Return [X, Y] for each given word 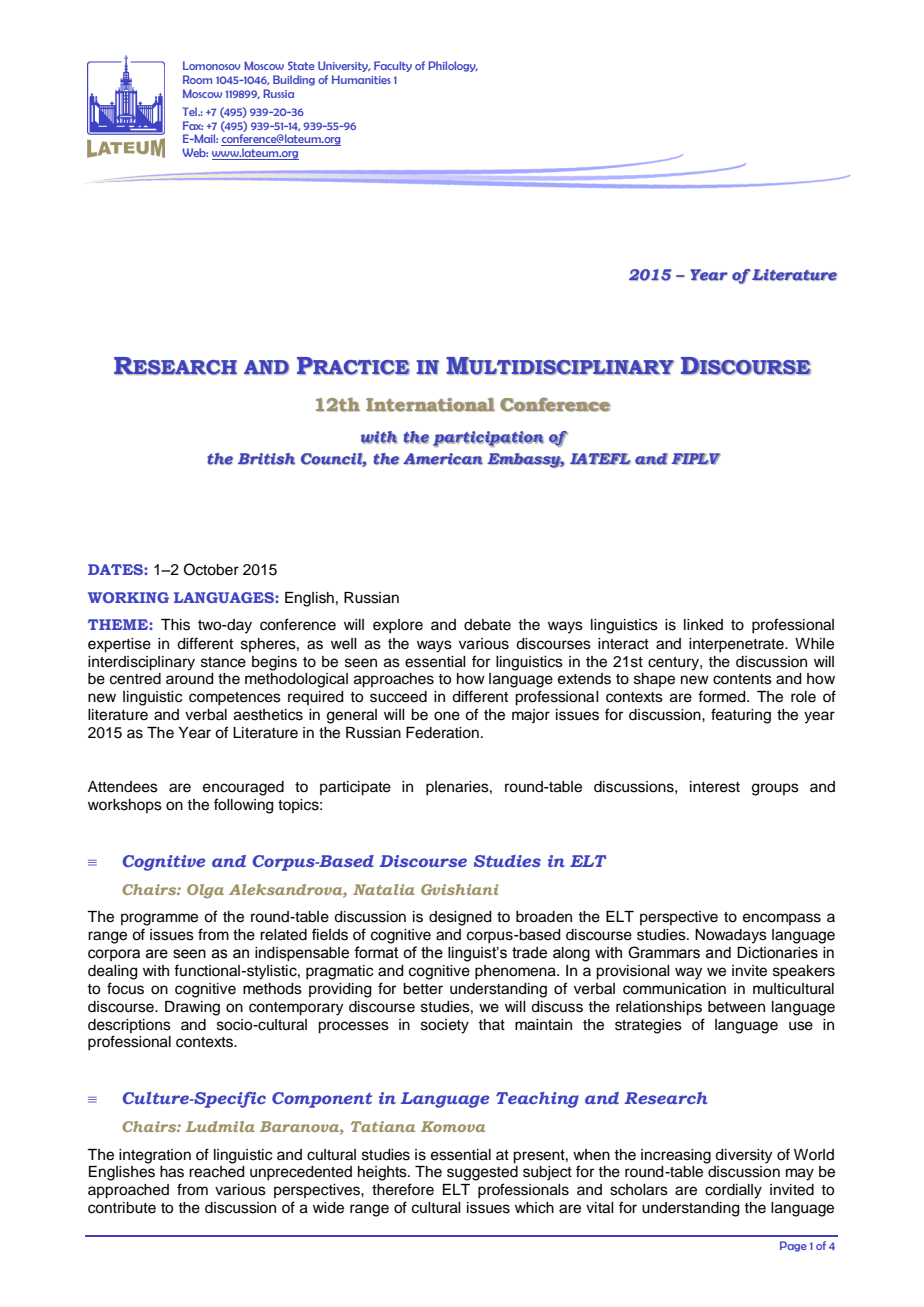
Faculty [393, 66]
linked [703, 625]
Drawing [192, 1008]
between [736, 1007]
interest [715, 787]
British [266, 459]
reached [217, 1172]
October [211, 569]
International [430, 404]
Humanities [361, 79]
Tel [191, 111]
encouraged [243, 788]
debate [487, 625]
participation [488, 439]
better [423, 989]
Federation [442, 733]
